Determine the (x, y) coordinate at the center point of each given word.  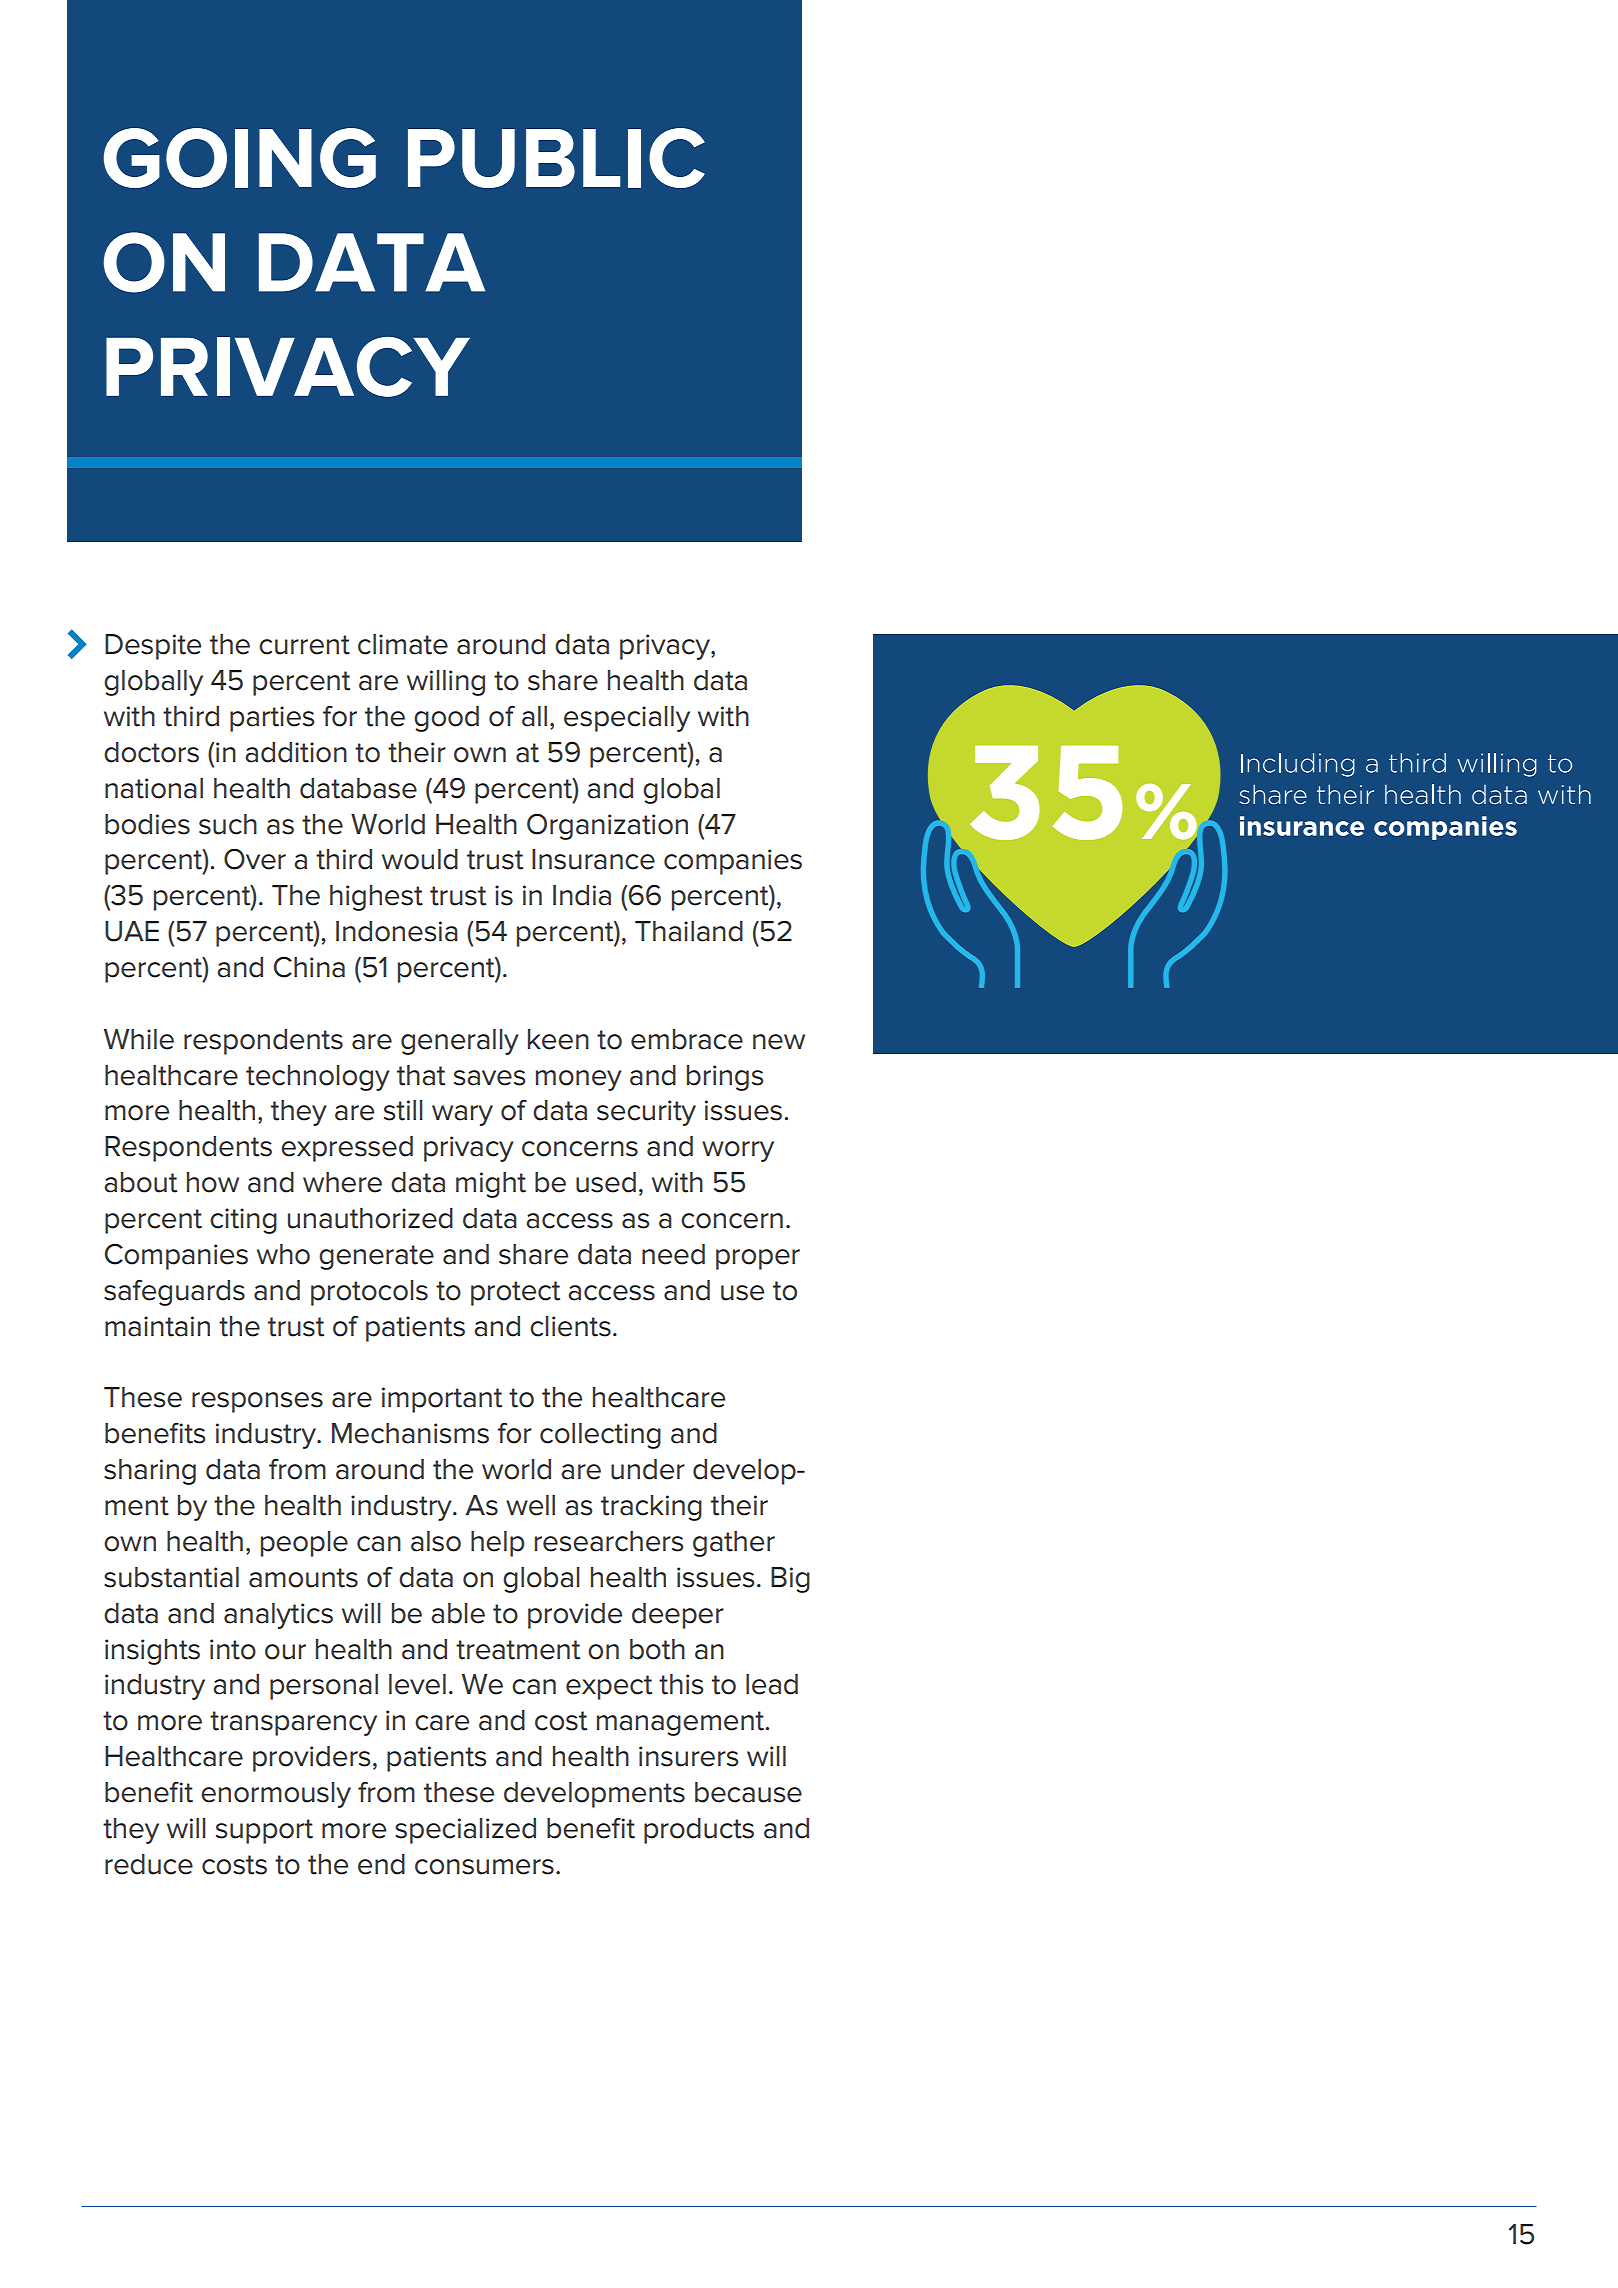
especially (627, 719)
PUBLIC (556, 158)
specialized (465, 1831)
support (264, 1831)
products (699, 1831)
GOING (240, 158)
